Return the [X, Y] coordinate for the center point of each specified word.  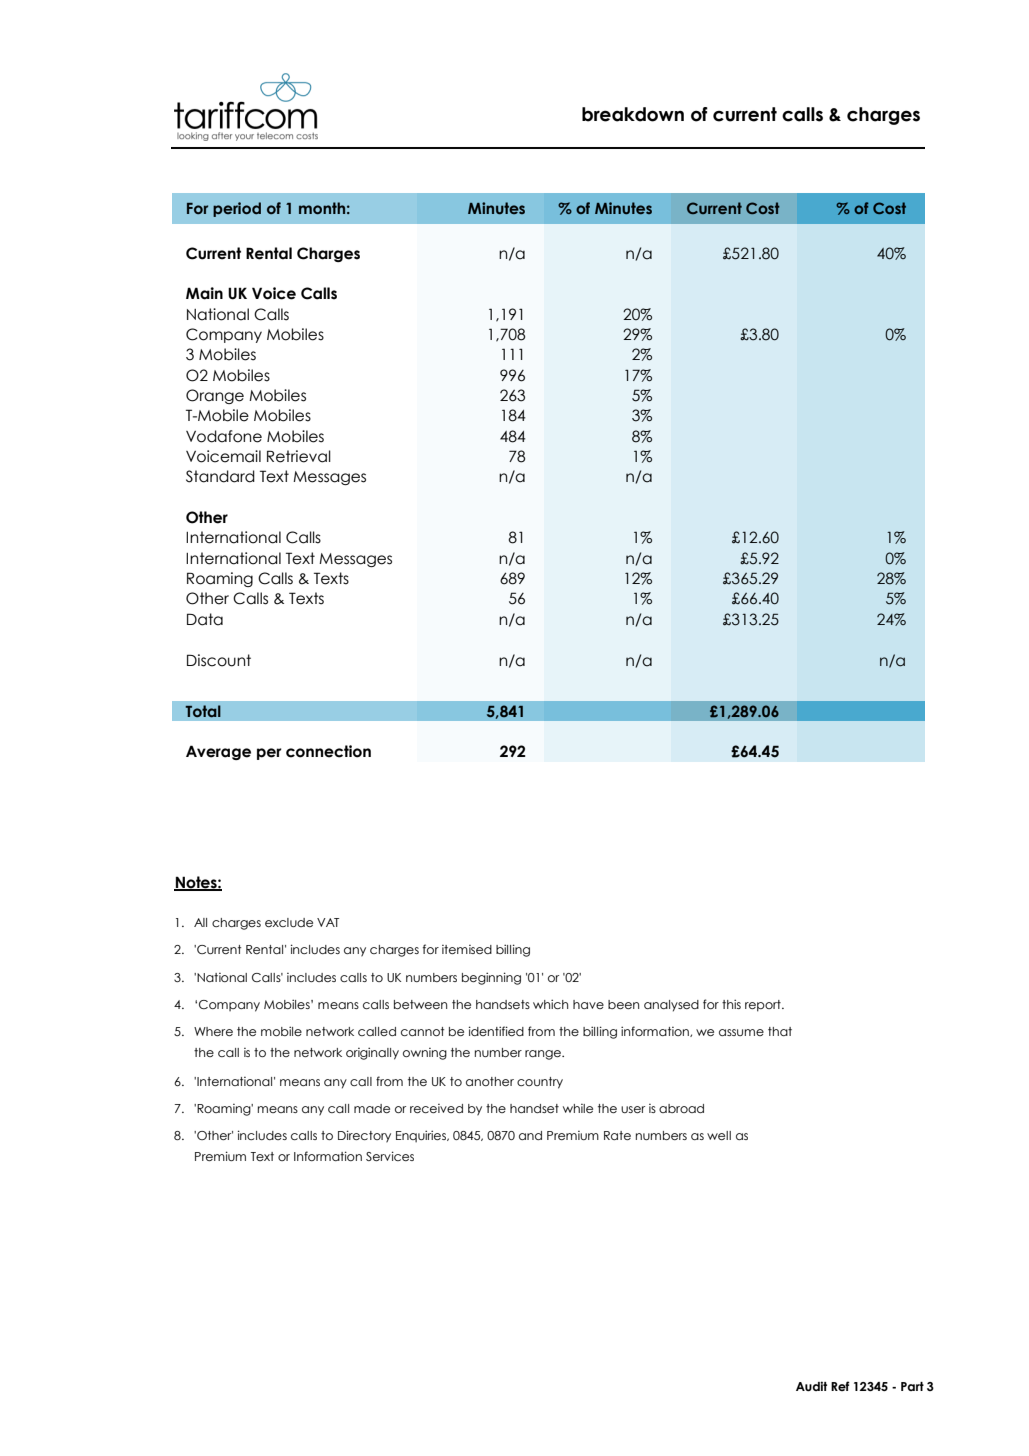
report [764, 1006]
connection [328, 751]
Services [390, 1156]
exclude [289, 922]
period [237, 209]
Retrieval [299, 456]
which [550, 1004]
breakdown [633, 114]
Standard [220, 476]
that [780, 1031]
